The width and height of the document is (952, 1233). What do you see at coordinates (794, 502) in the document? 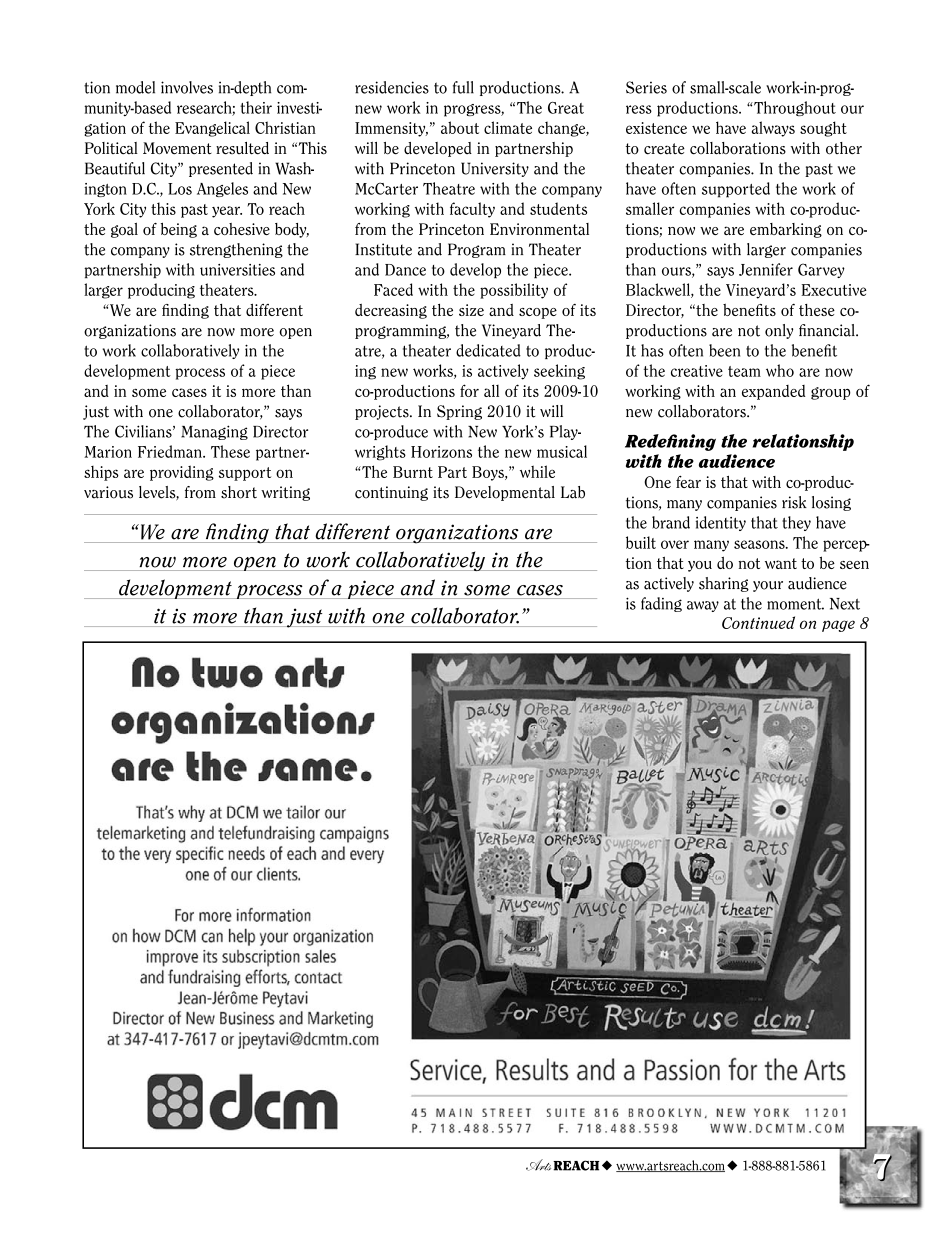
I see `RISK` at bounding box center [794, 502].
